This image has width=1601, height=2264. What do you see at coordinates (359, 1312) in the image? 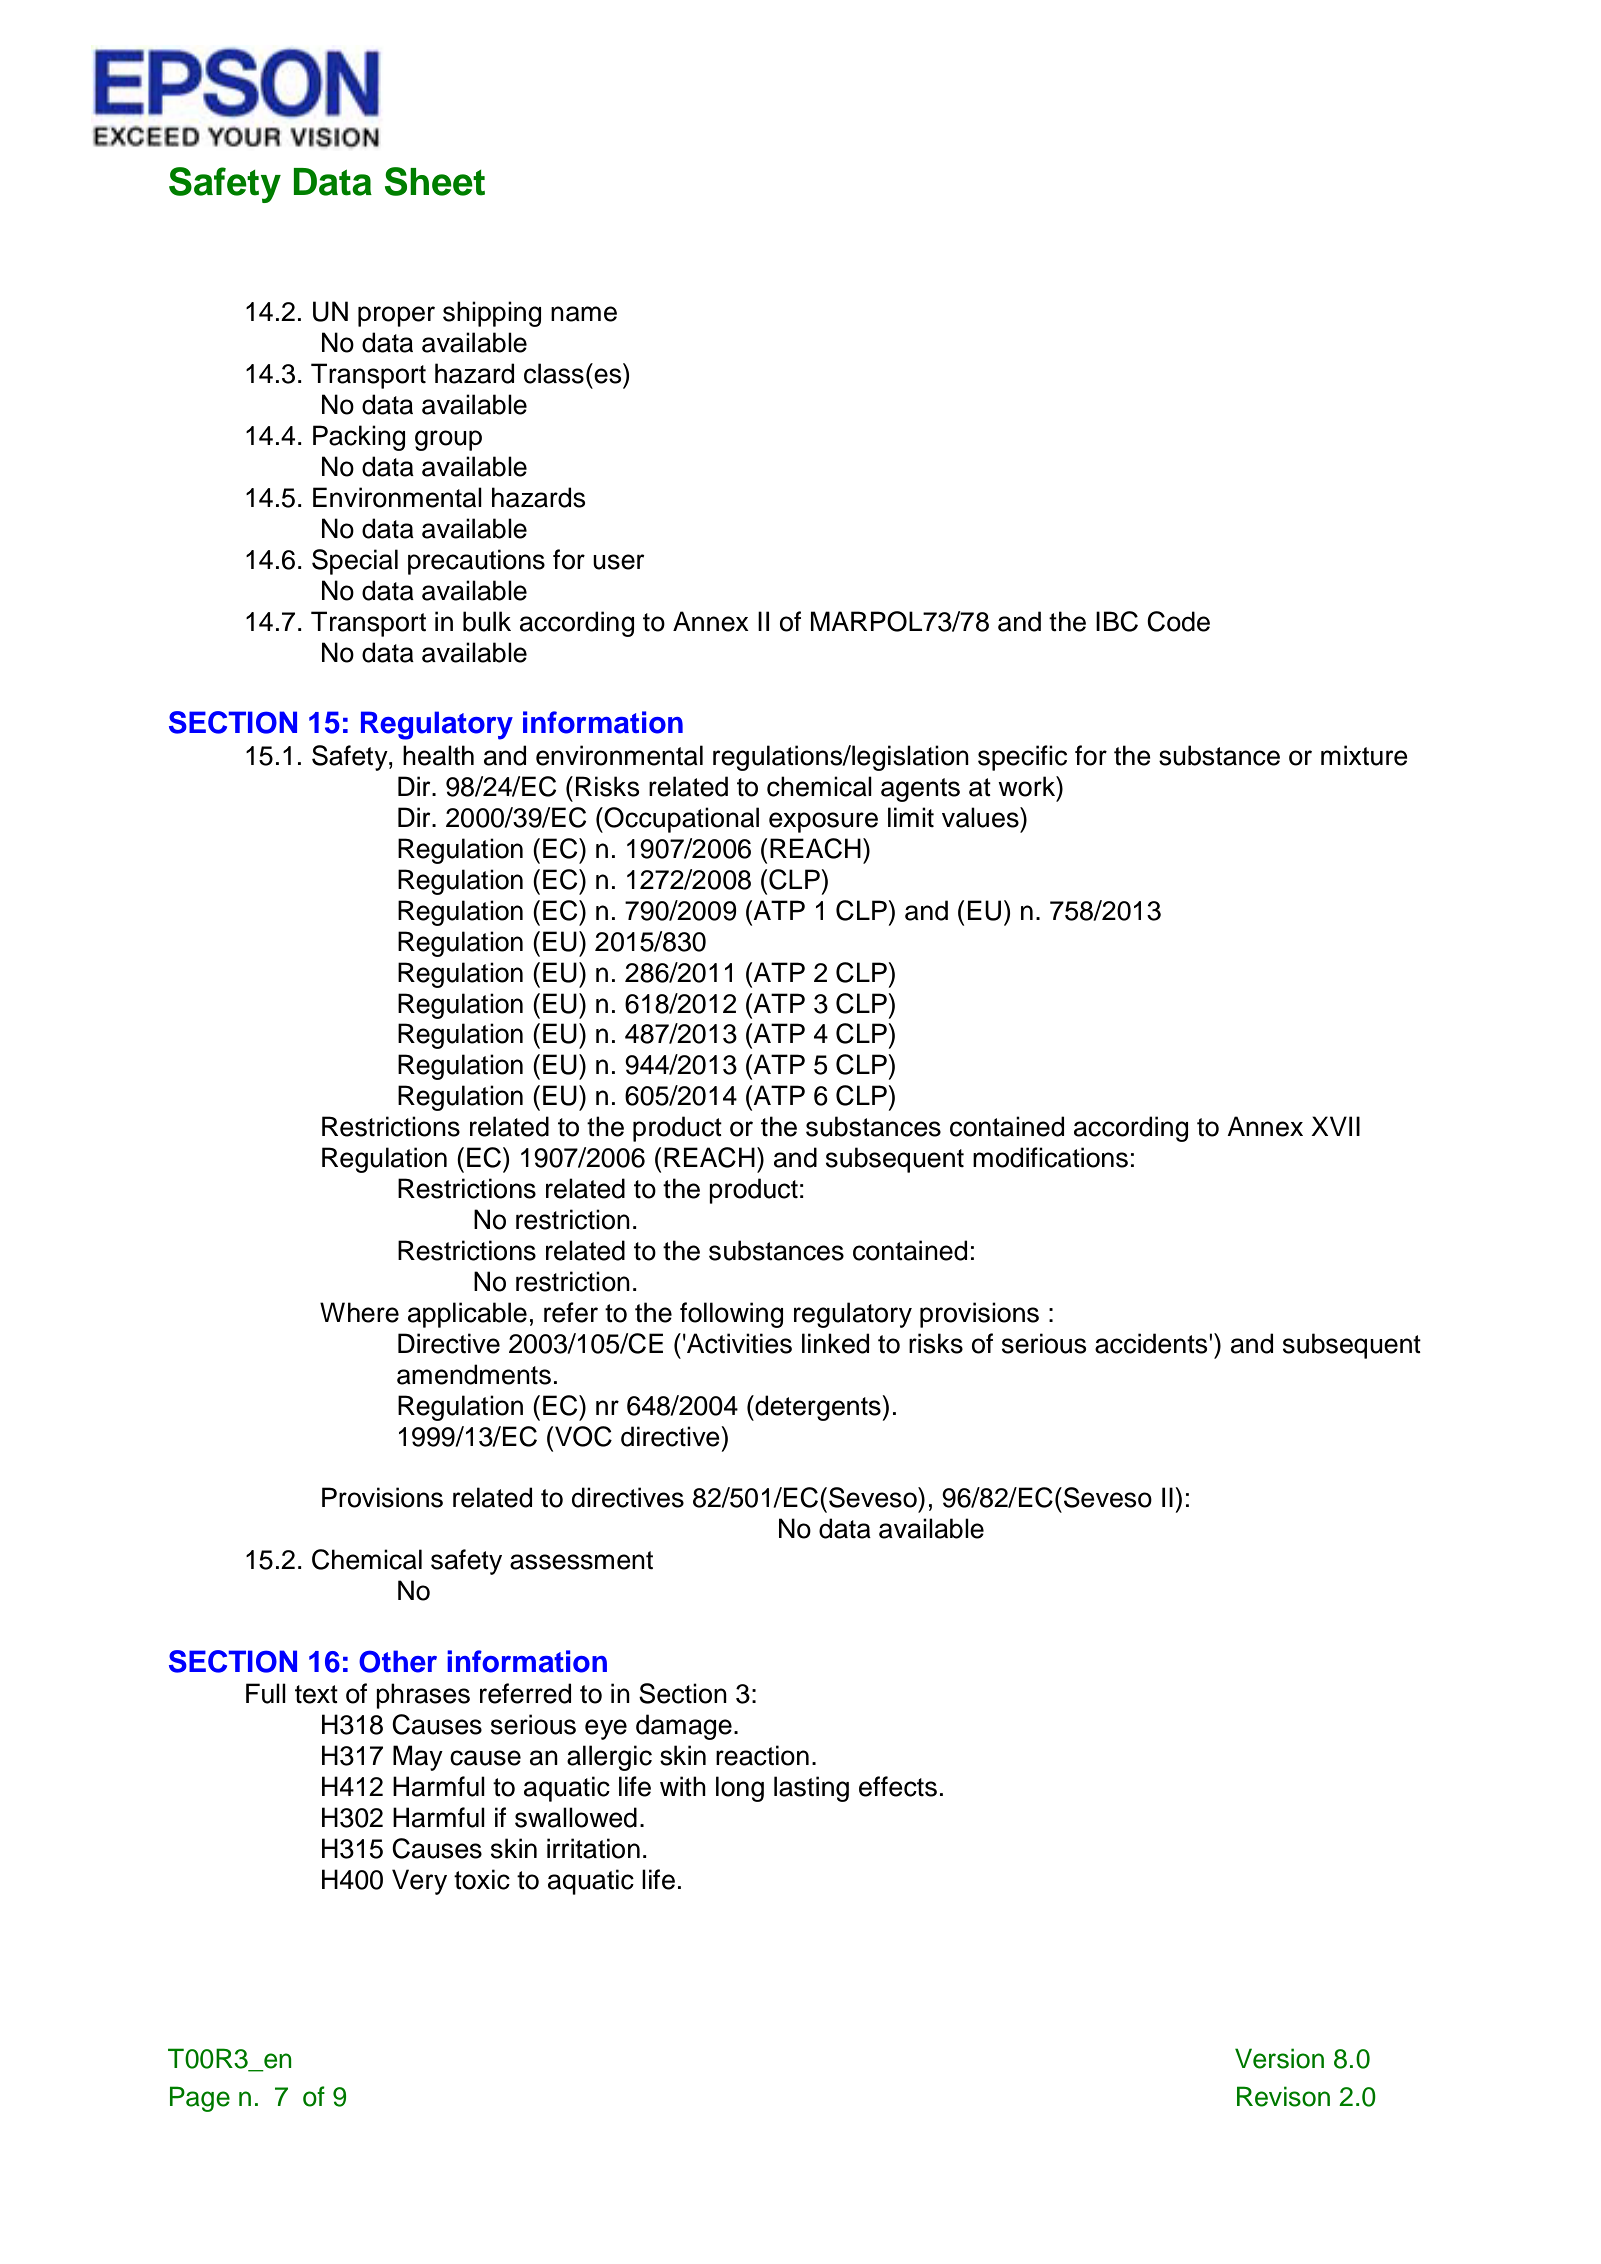
I see `Where` at bounding box center [359, 1312].
